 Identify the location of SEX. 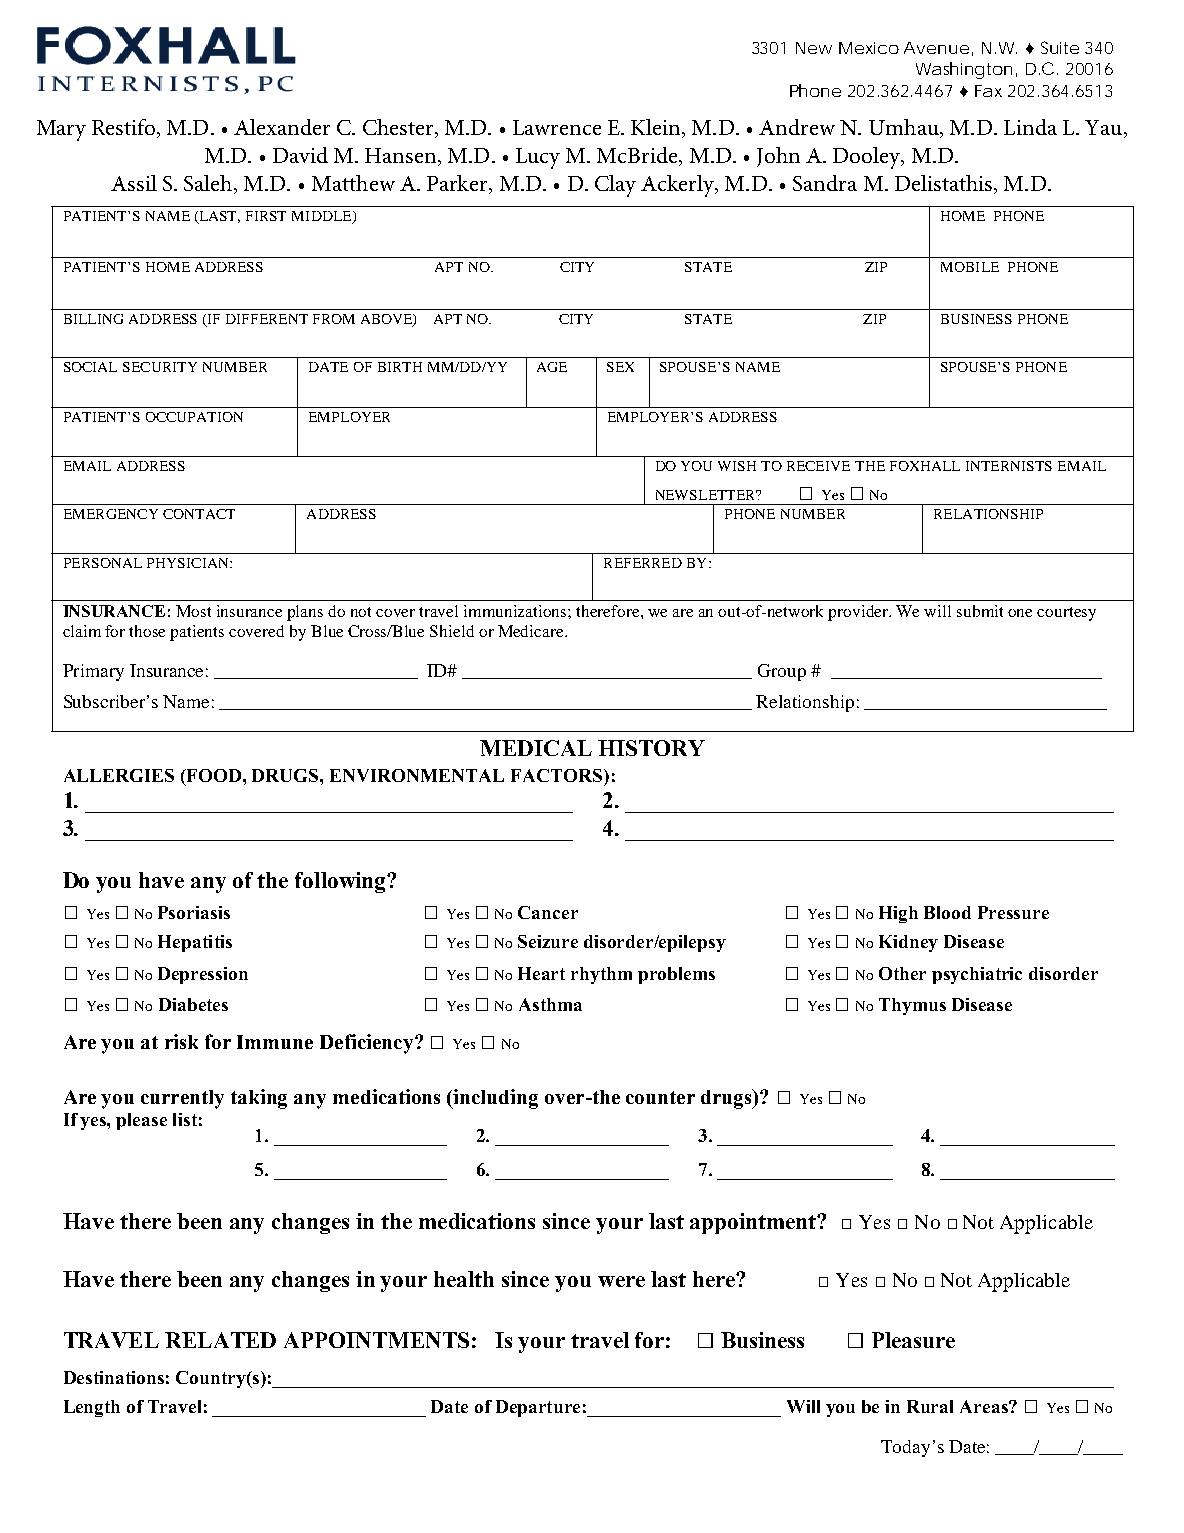
(620, 367).
